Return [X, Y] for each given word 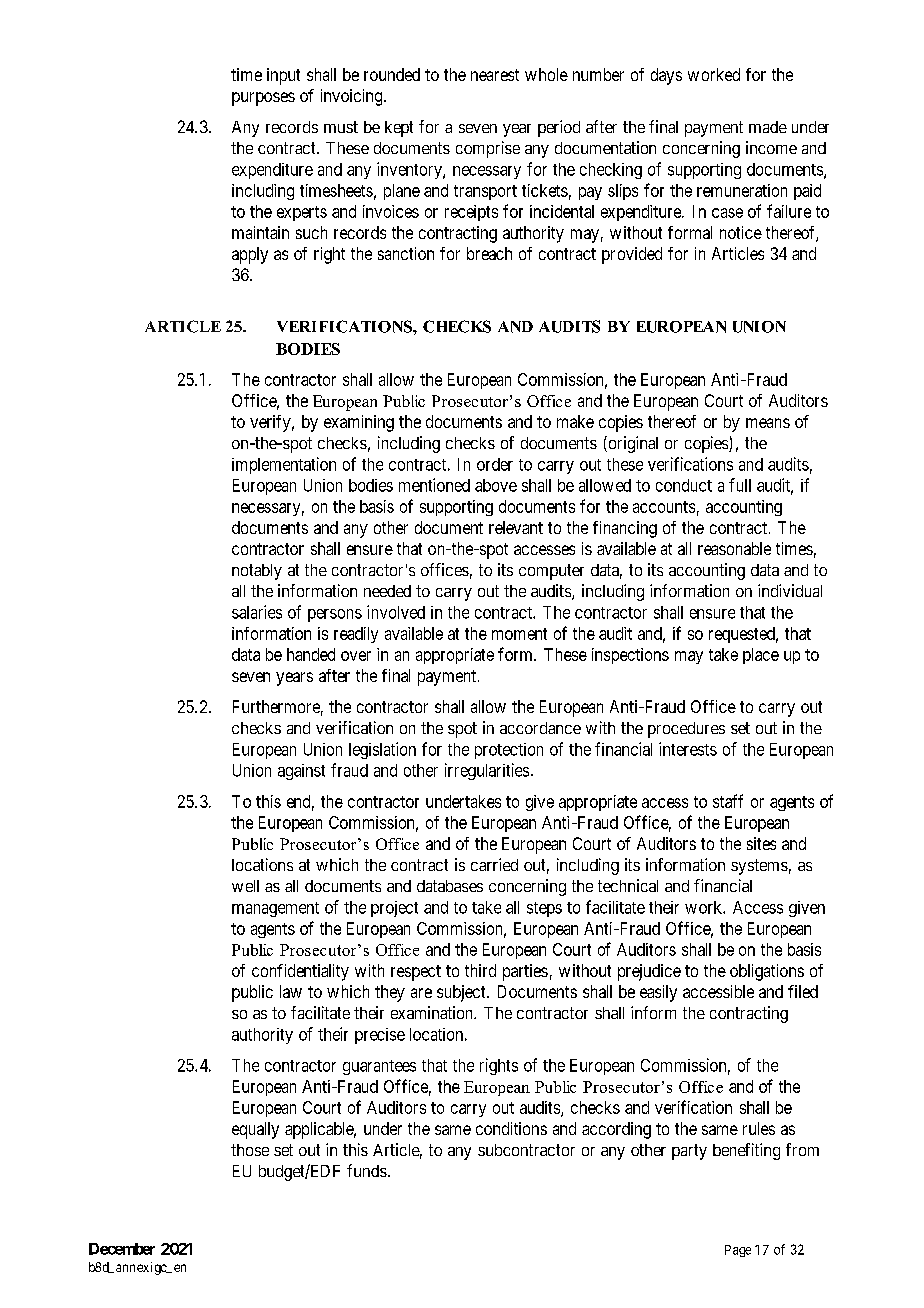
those [250, 1150]
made [768, 127]
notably [257, 572]
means [768, 423]
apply [250, 255]
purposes [263, 99]
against [301, 772]
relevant [516, 527]
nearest [495, 75]
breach [489, 253]
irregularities [487, 771]
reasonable [734, 548]
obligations [767, 972]
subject [462, 993]
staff [728, 801]
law [291, 991]
